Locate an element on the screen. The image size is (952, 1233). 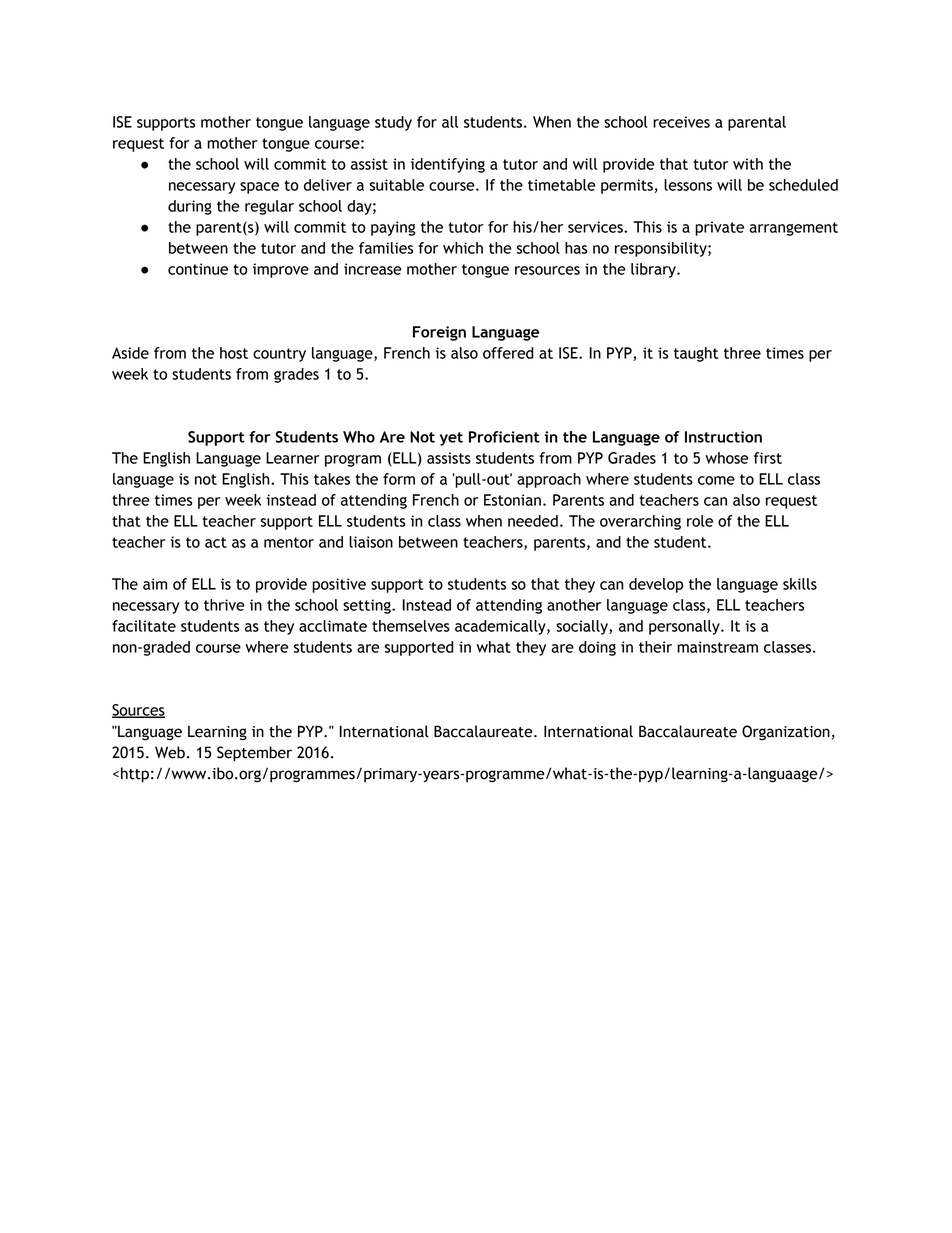
Web is located at coordinates (170, 752).
